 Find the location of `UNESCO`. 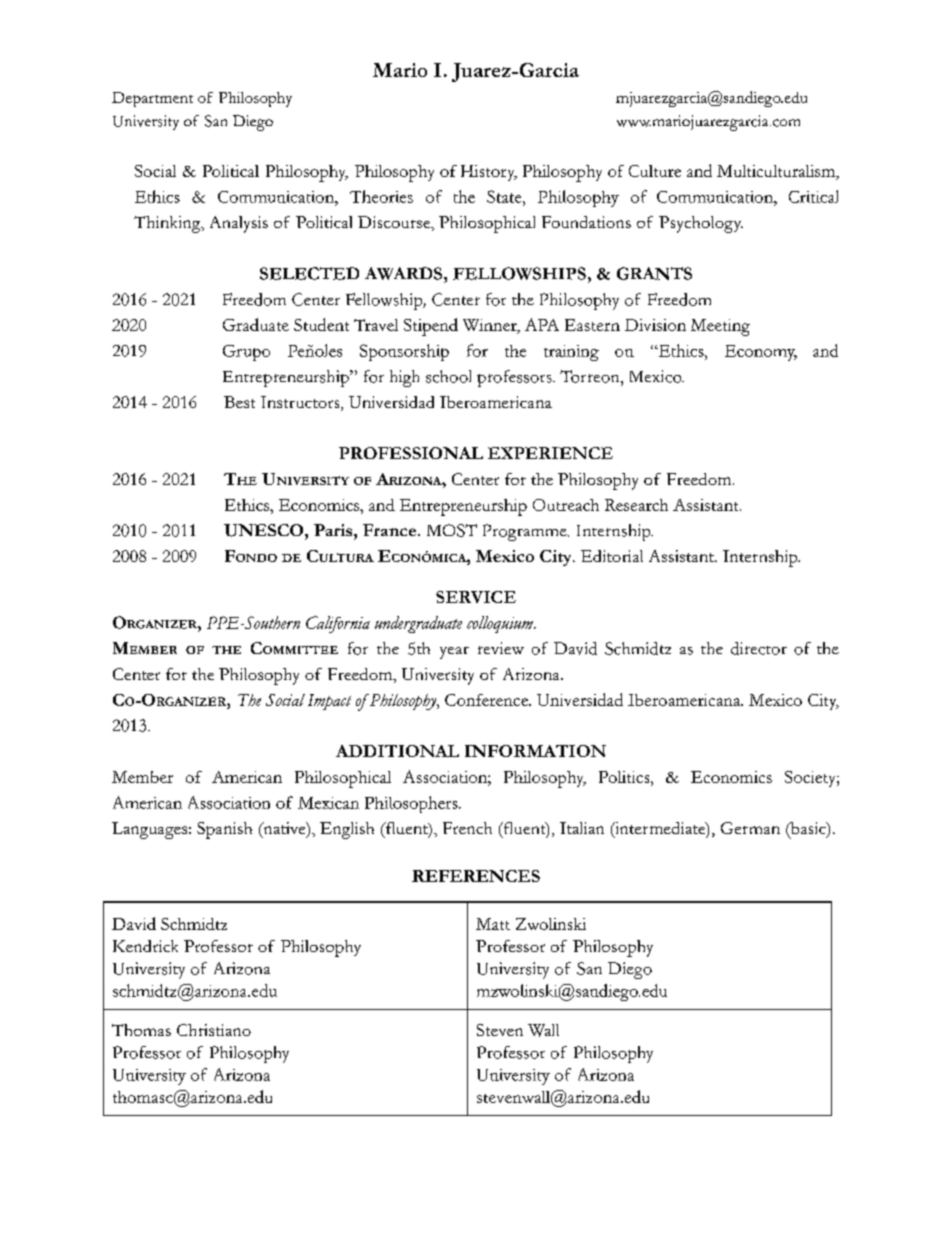

UNESCO is located at coordinates (265, 530).
